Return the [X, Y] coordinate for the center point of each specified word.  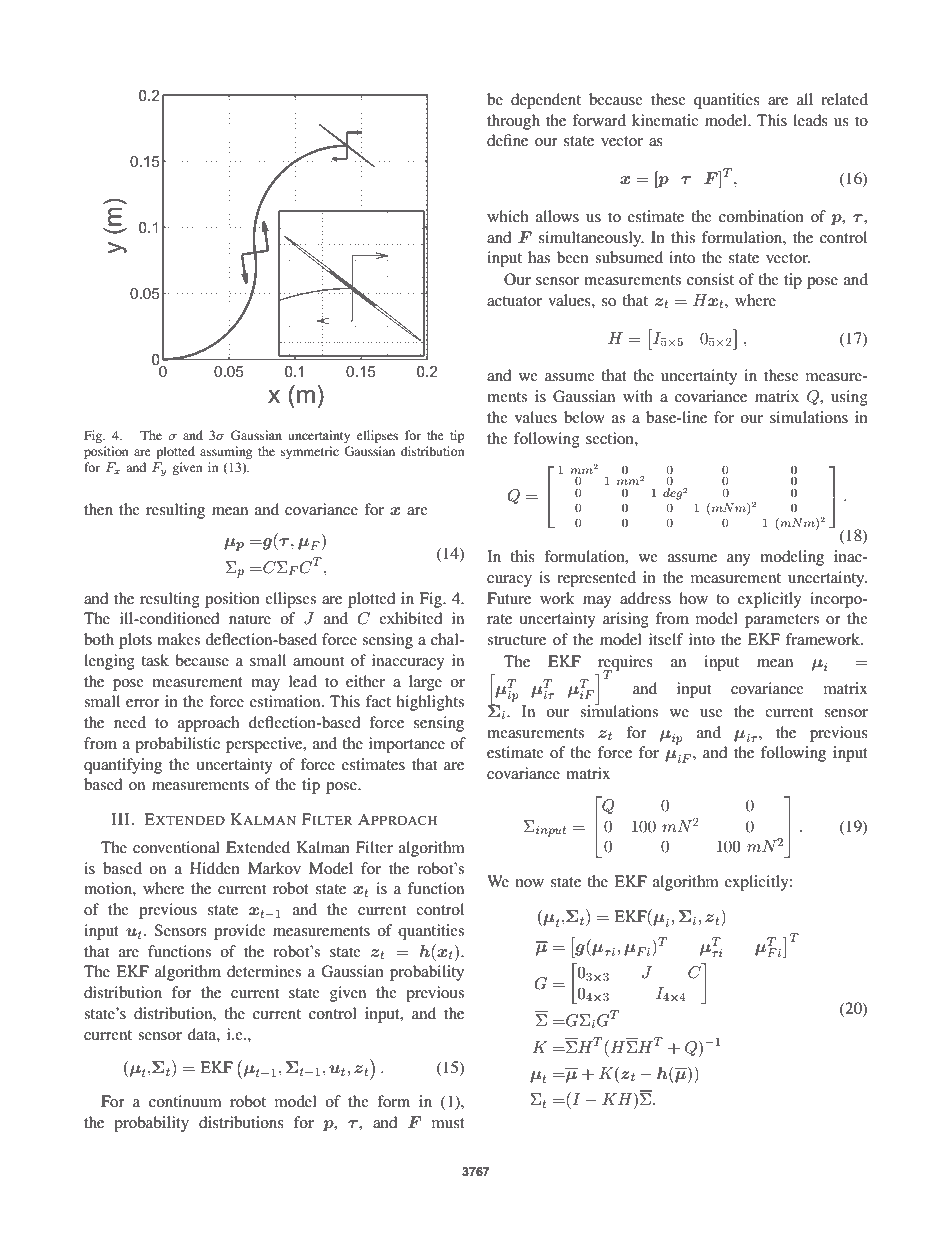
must [448, 1123]
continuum [185, 1101]
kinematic [665, 120]
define [507, 140]
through [513, 122]
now [530, 883]
